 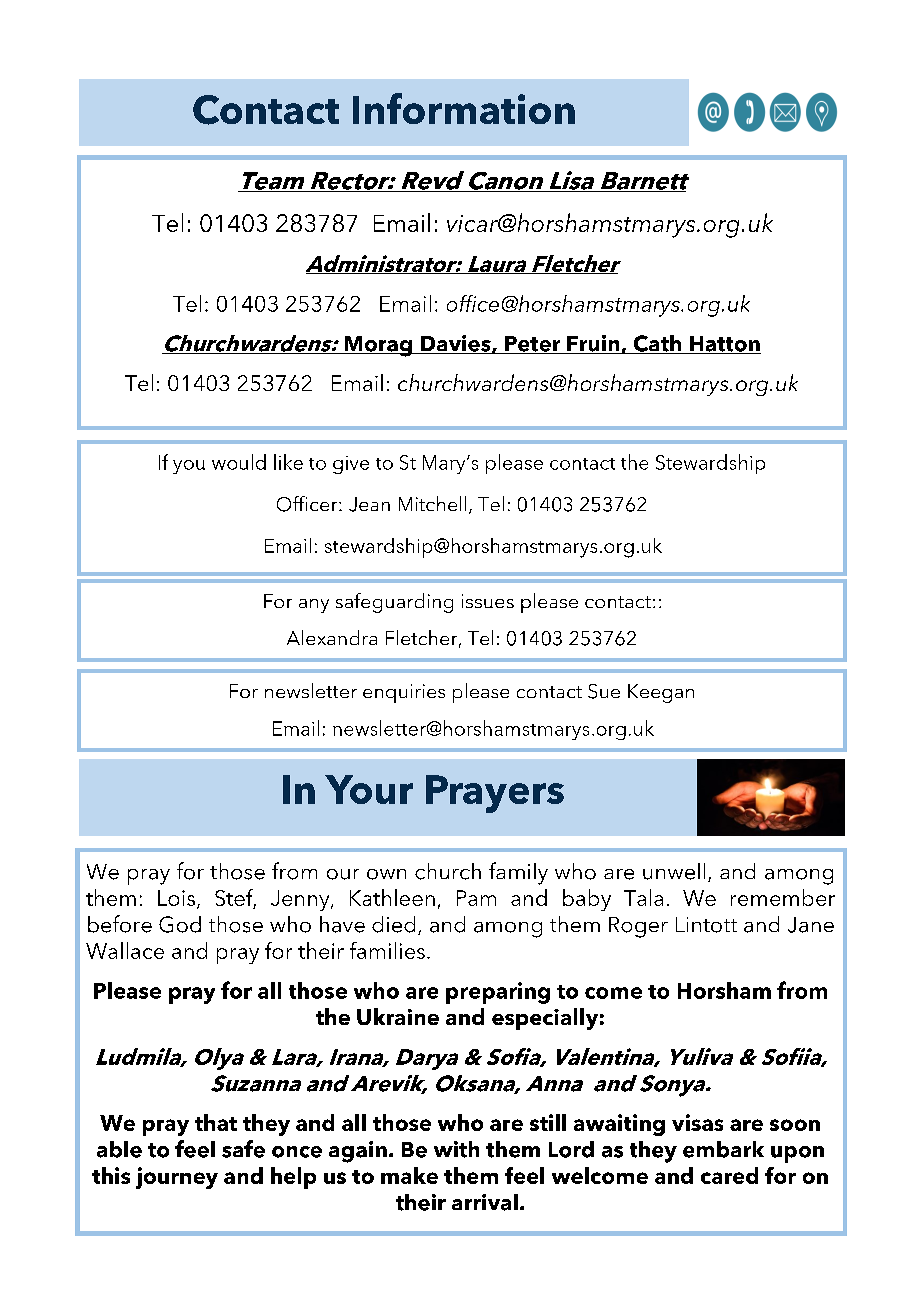 What do you see at coordinates (783, 897) in the screenshot?
I see `remember` at bounding box center [783, 897].
